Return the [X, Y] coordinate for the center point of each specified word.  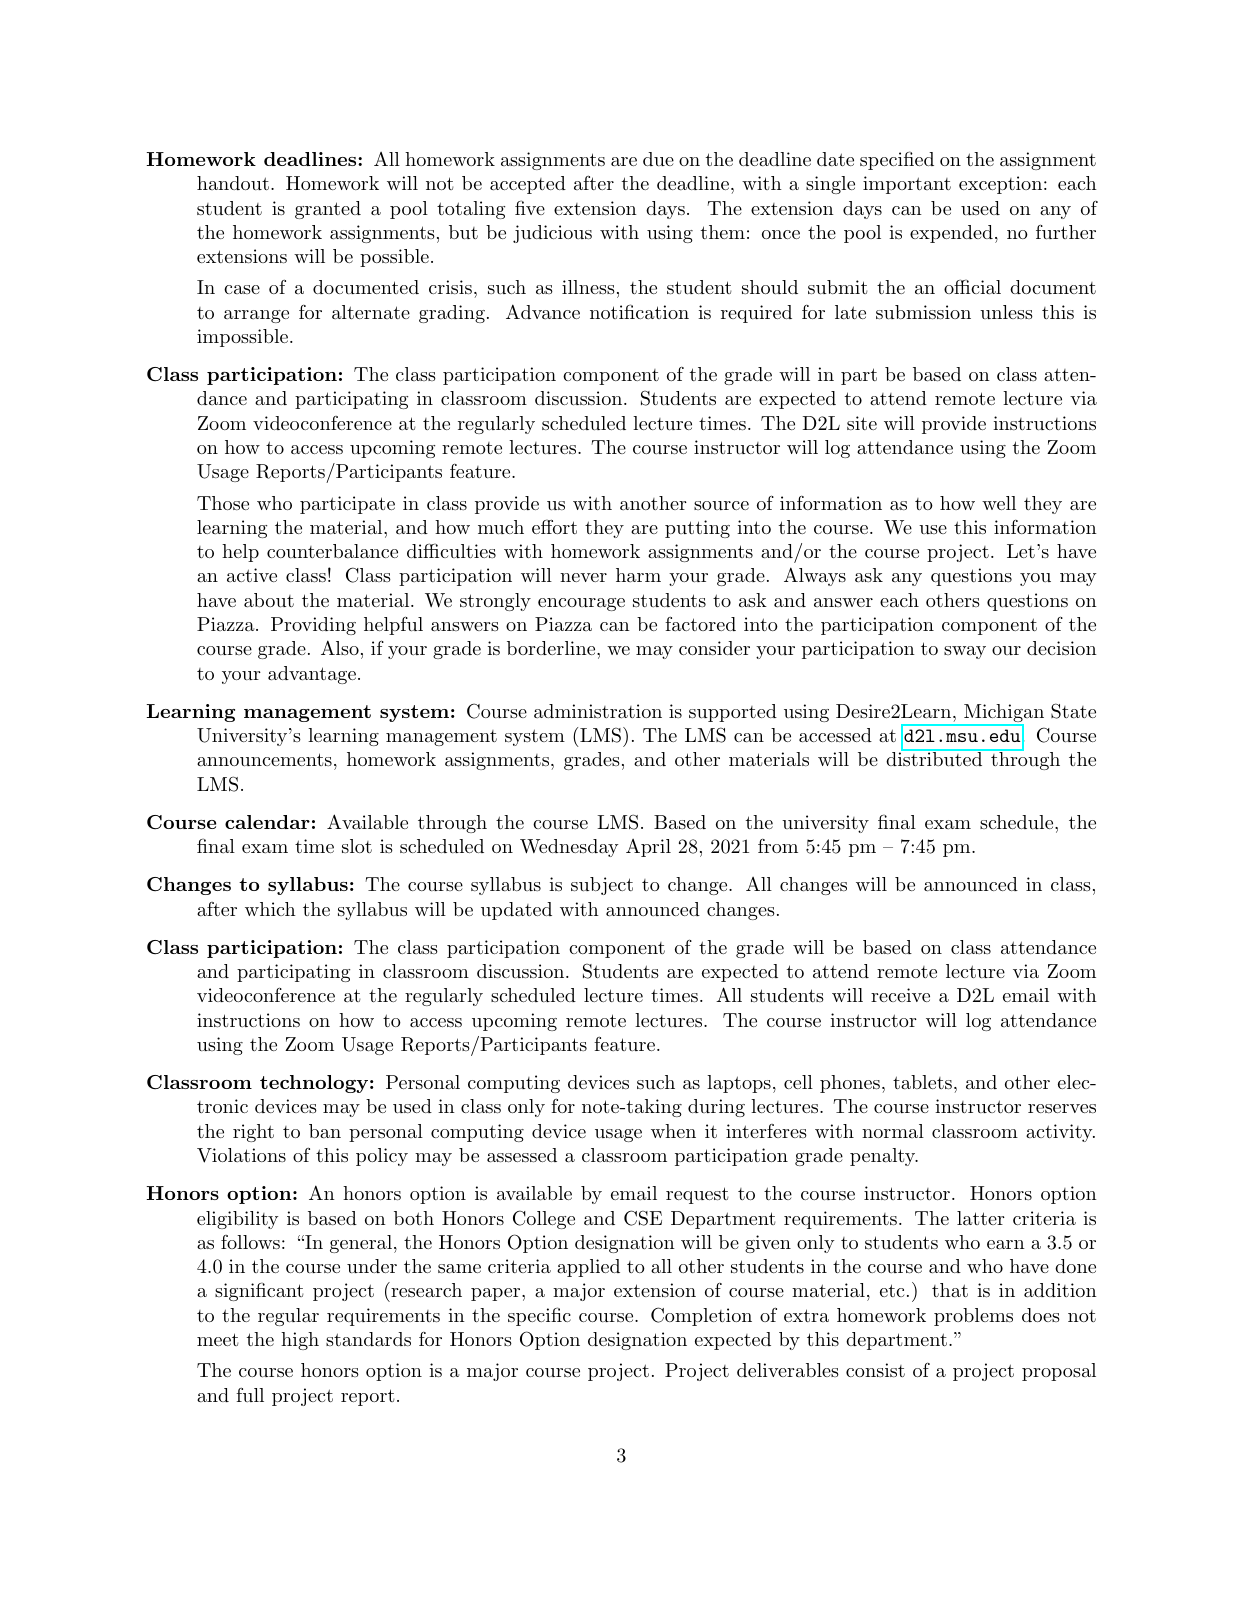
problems [973, 1317]
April [648, 848]
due [658, 159]
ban [325, 1131]
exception [1000, 185]
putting [697, 529]
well [999, 503]
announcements [264, 759]
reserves [1062, 1108]
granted [328, 210]
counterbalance [332, 551]
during [716, 1108]
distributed [935, 758]
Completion [701, 1316]
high [300, 1341]
